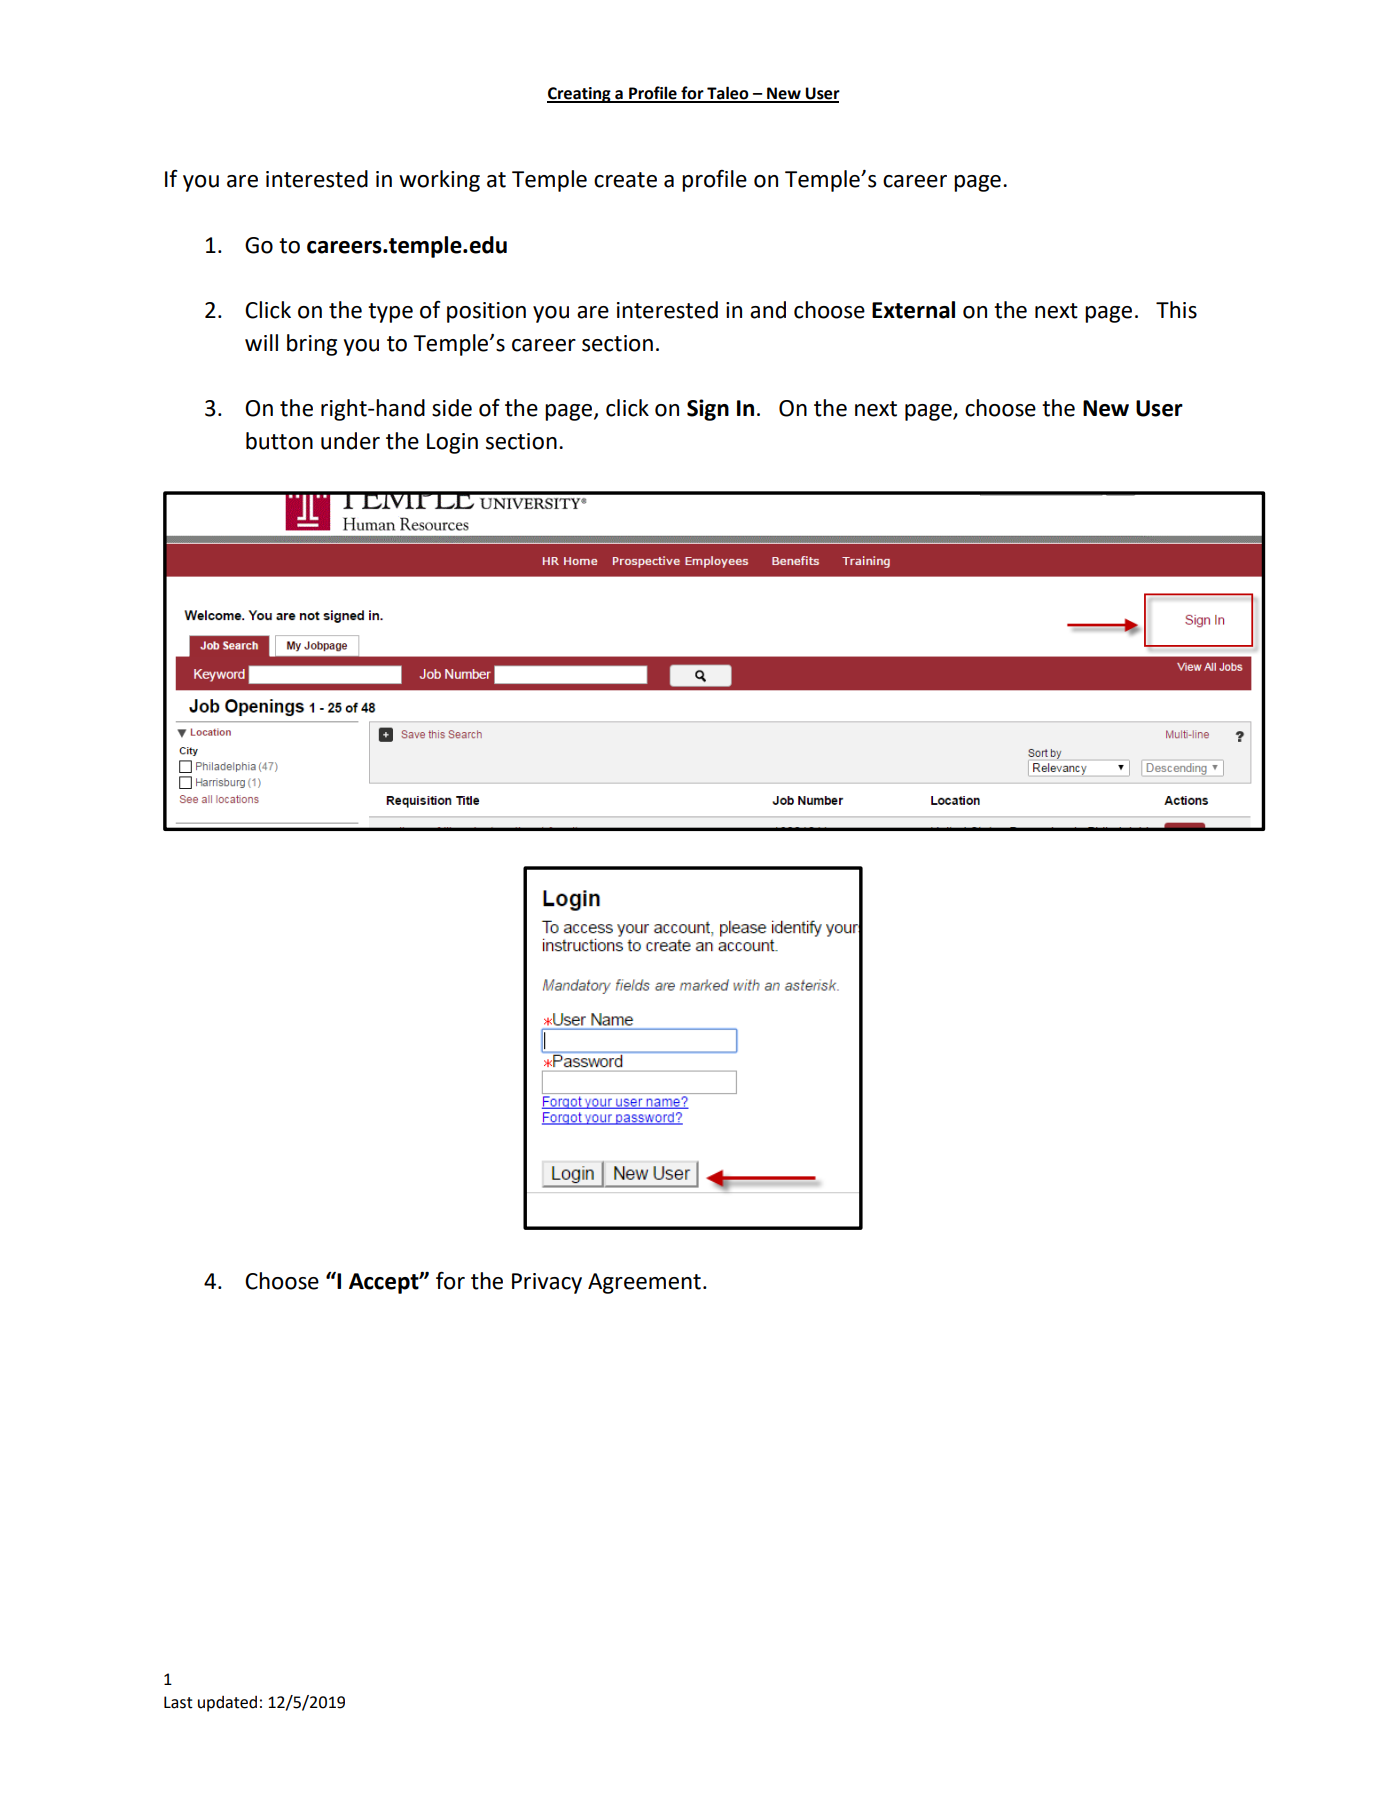 The image size is (1387, 1794). What do you see at coordinates (452, 443) in the document?
I see `Login` at bounding box center [452, 443].
